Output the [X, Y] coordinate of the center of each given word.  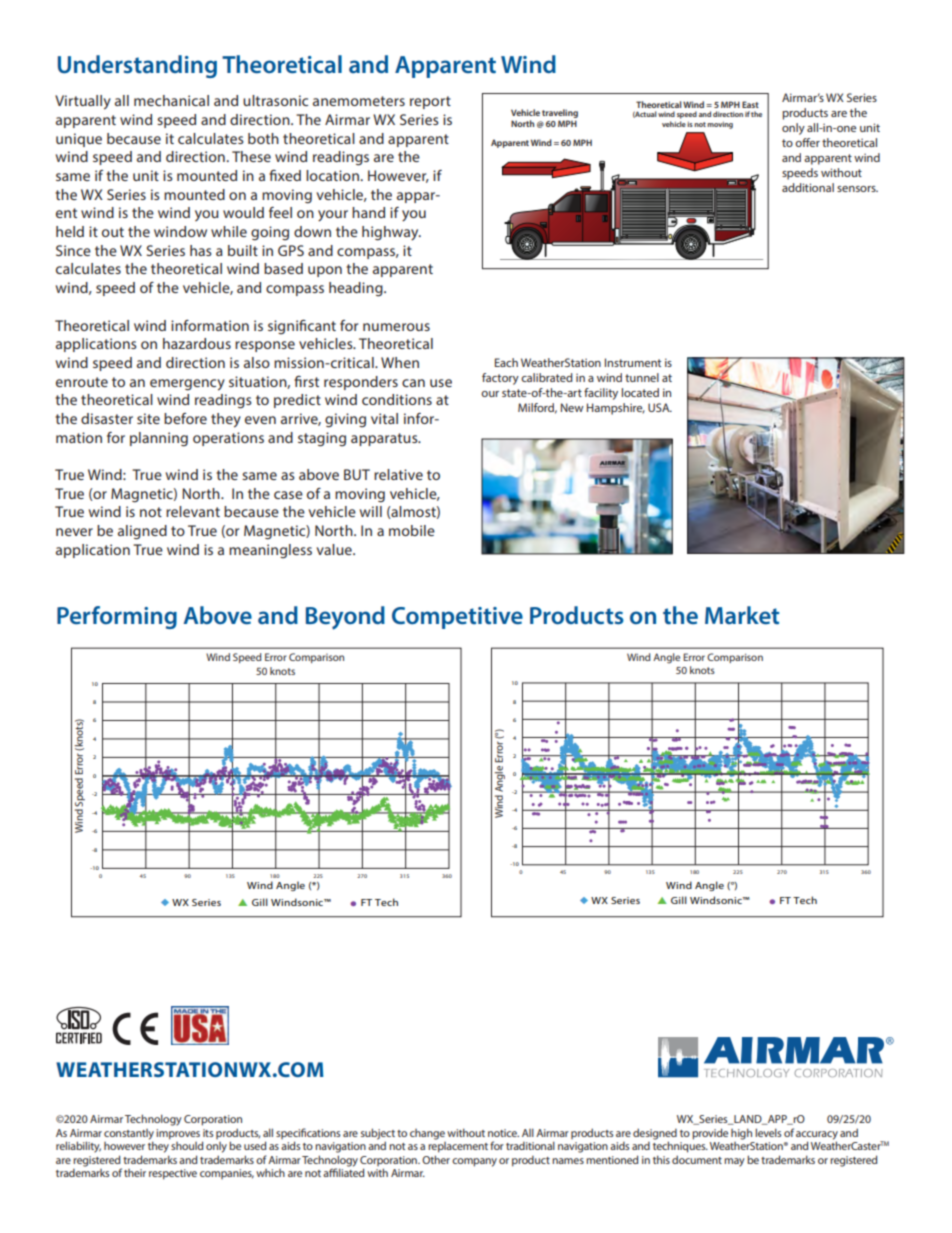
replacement [458, 1147]
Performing [117, 617]
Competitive [457, 618]
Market [742, 615]
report [430, 102]
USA [660, 407]
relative [398, 474]
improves [178, 1134]
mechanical [171, 100]
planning [159, 439]
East [750, 104]
